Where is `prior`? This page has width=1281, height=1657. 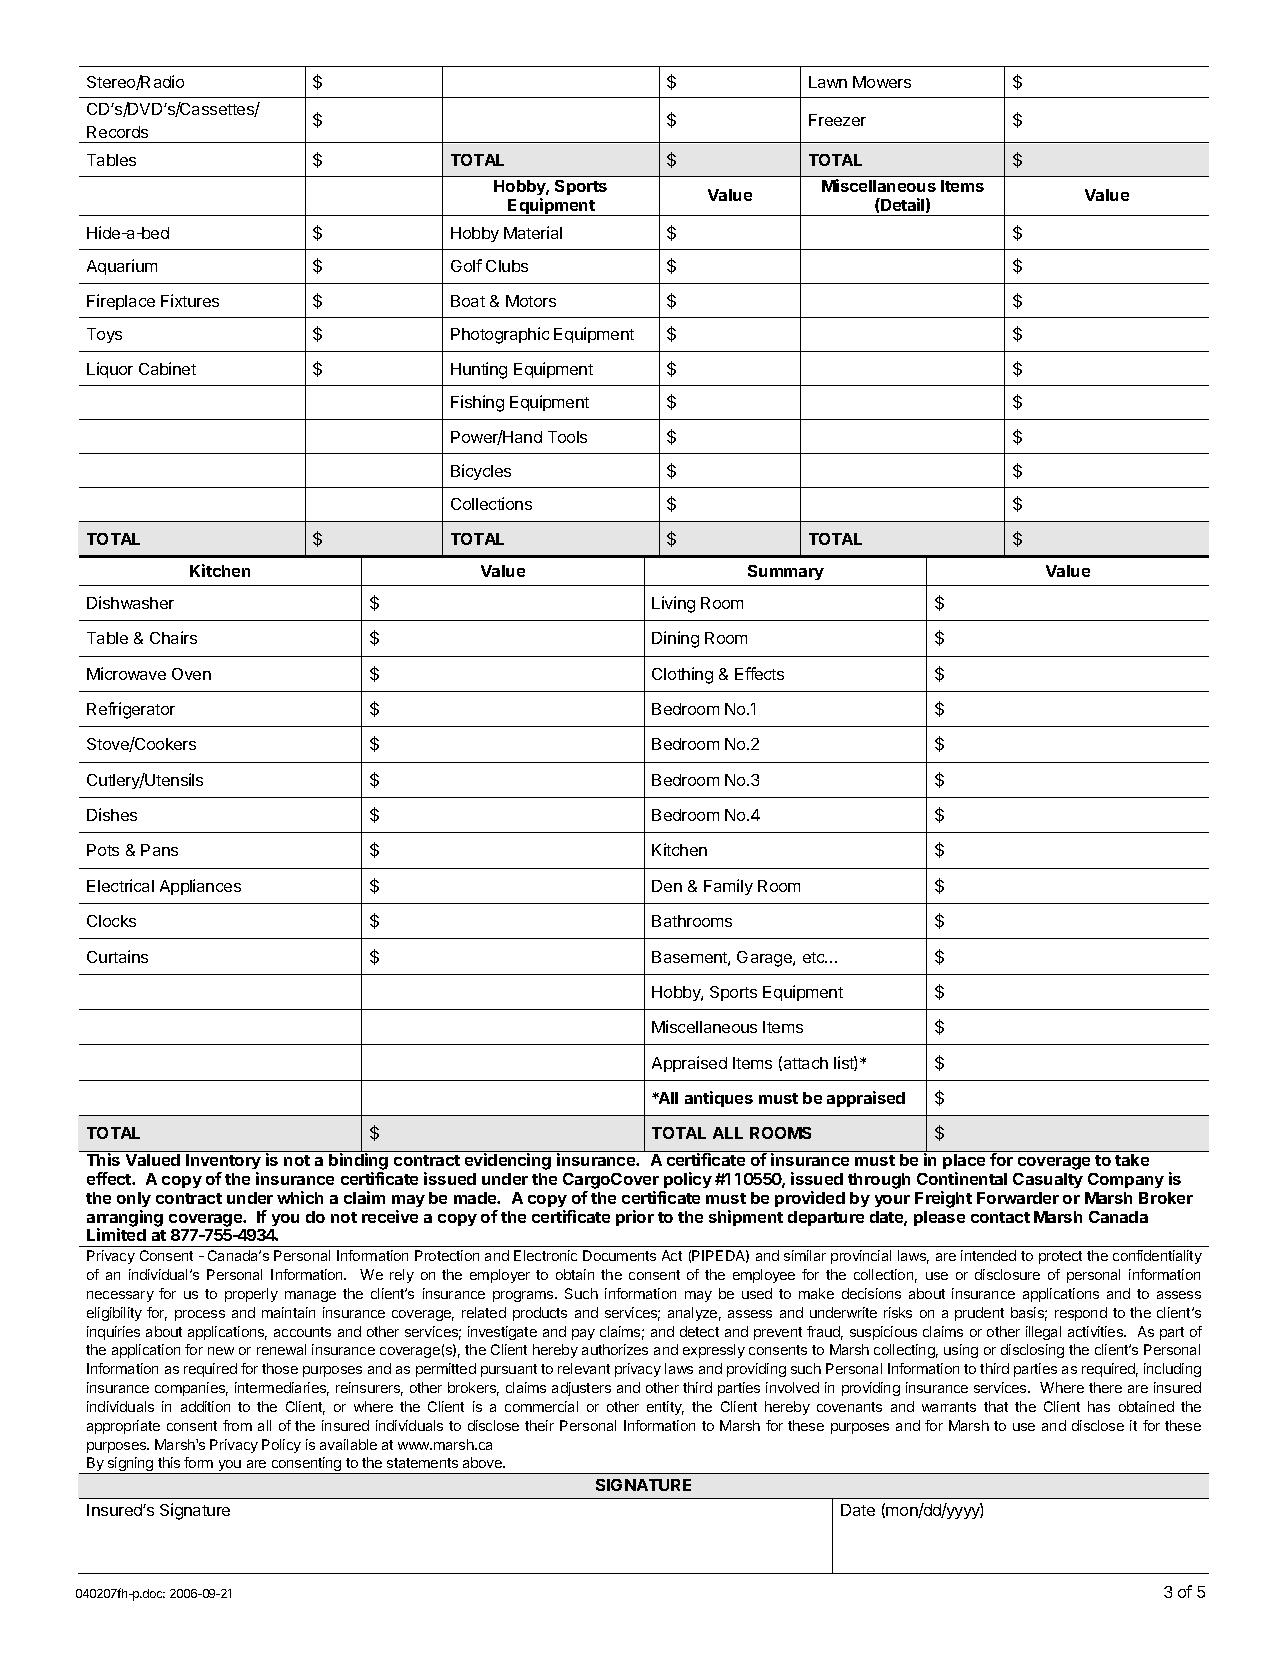
prior is located at coordinates (635, 1218).
